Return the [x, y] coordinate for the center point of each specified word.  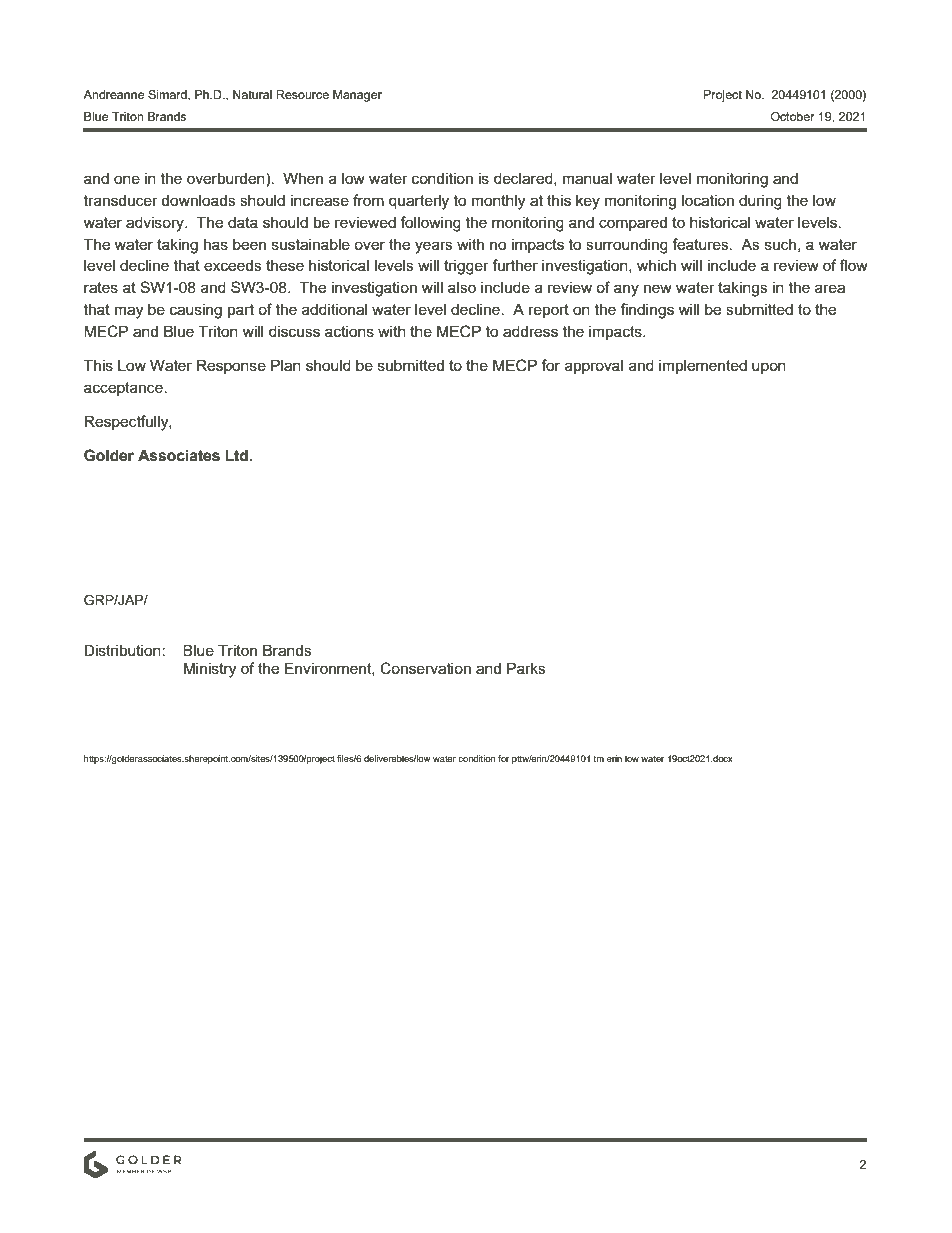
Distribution [123, 650]
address [530, 331]
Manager [357, 96]
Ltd [237, 455]
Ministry [210, 670]
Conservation [425, 668]
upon [769, 368]
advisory [156, 224]
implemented [703, 366]
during [760, 202]
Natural [252, 94]
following [430, 224]
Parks [526, 668]
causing [196, 311]
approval [594, 367]
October [793, 116]
